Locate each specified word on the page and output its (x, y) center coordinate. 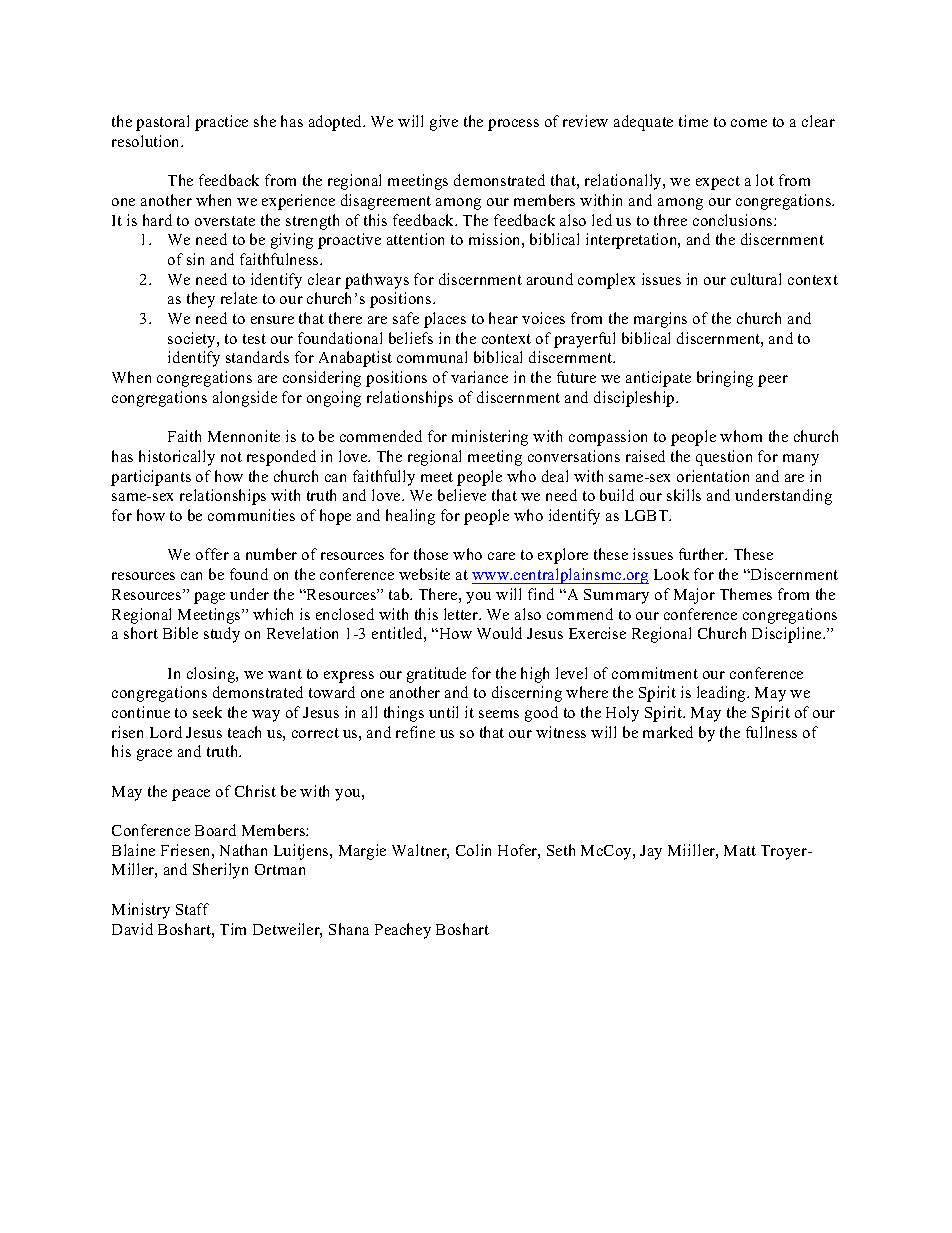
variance (479, 377)
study (222, 635)
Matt (740, 850)
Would (499, 633)
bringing (725, 379)
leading (722, 694)
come (749, 123)
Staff (192, 909)
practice (221, 123)
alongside (245, 399)
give (444, 123)
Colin (473, 850)
